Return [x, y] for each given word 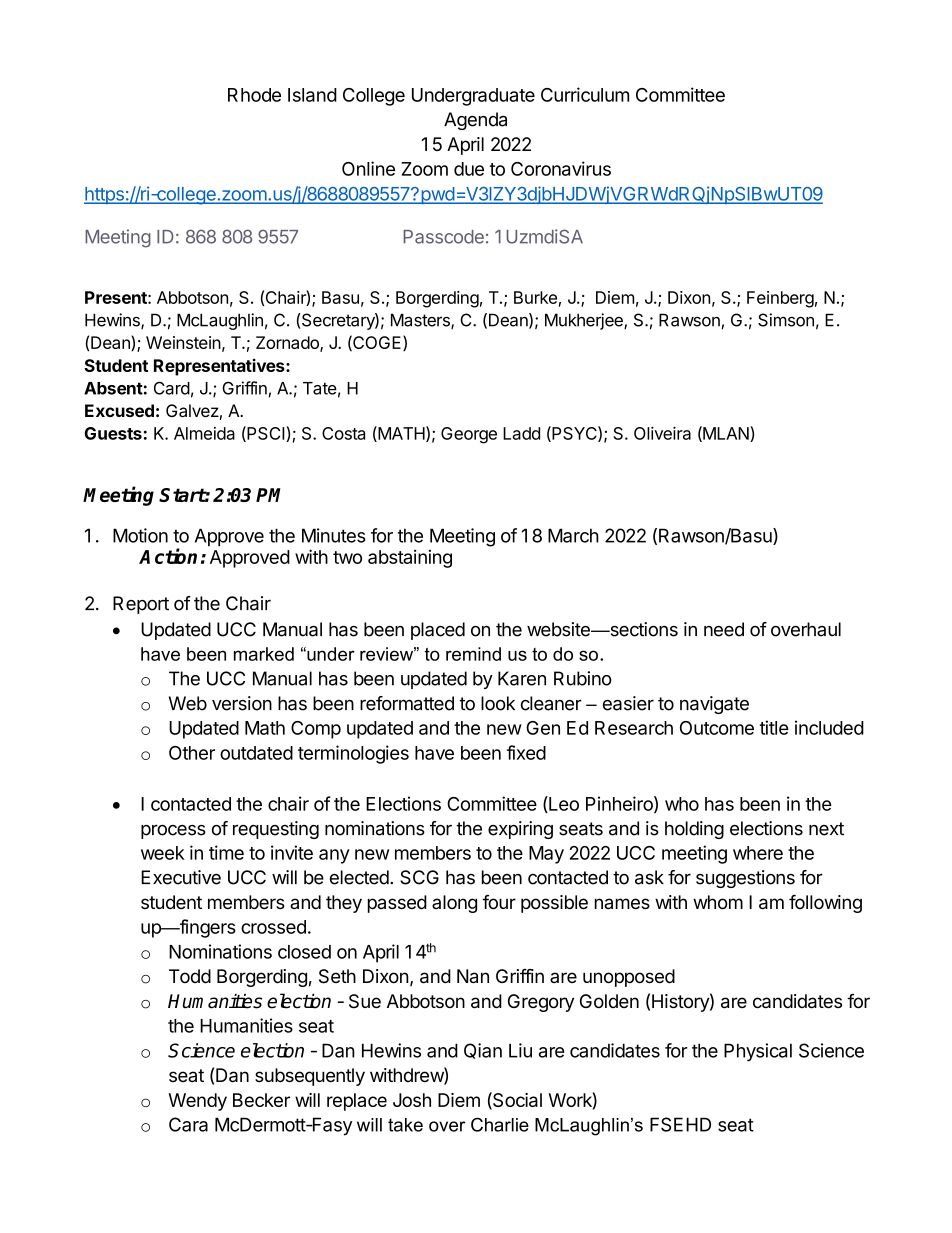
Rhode [254, 95]
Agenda [475, 121]
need [724, 629]
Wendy [197, 1102]
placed [438, 631]
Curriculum [585, 94]
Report [141, 605]
